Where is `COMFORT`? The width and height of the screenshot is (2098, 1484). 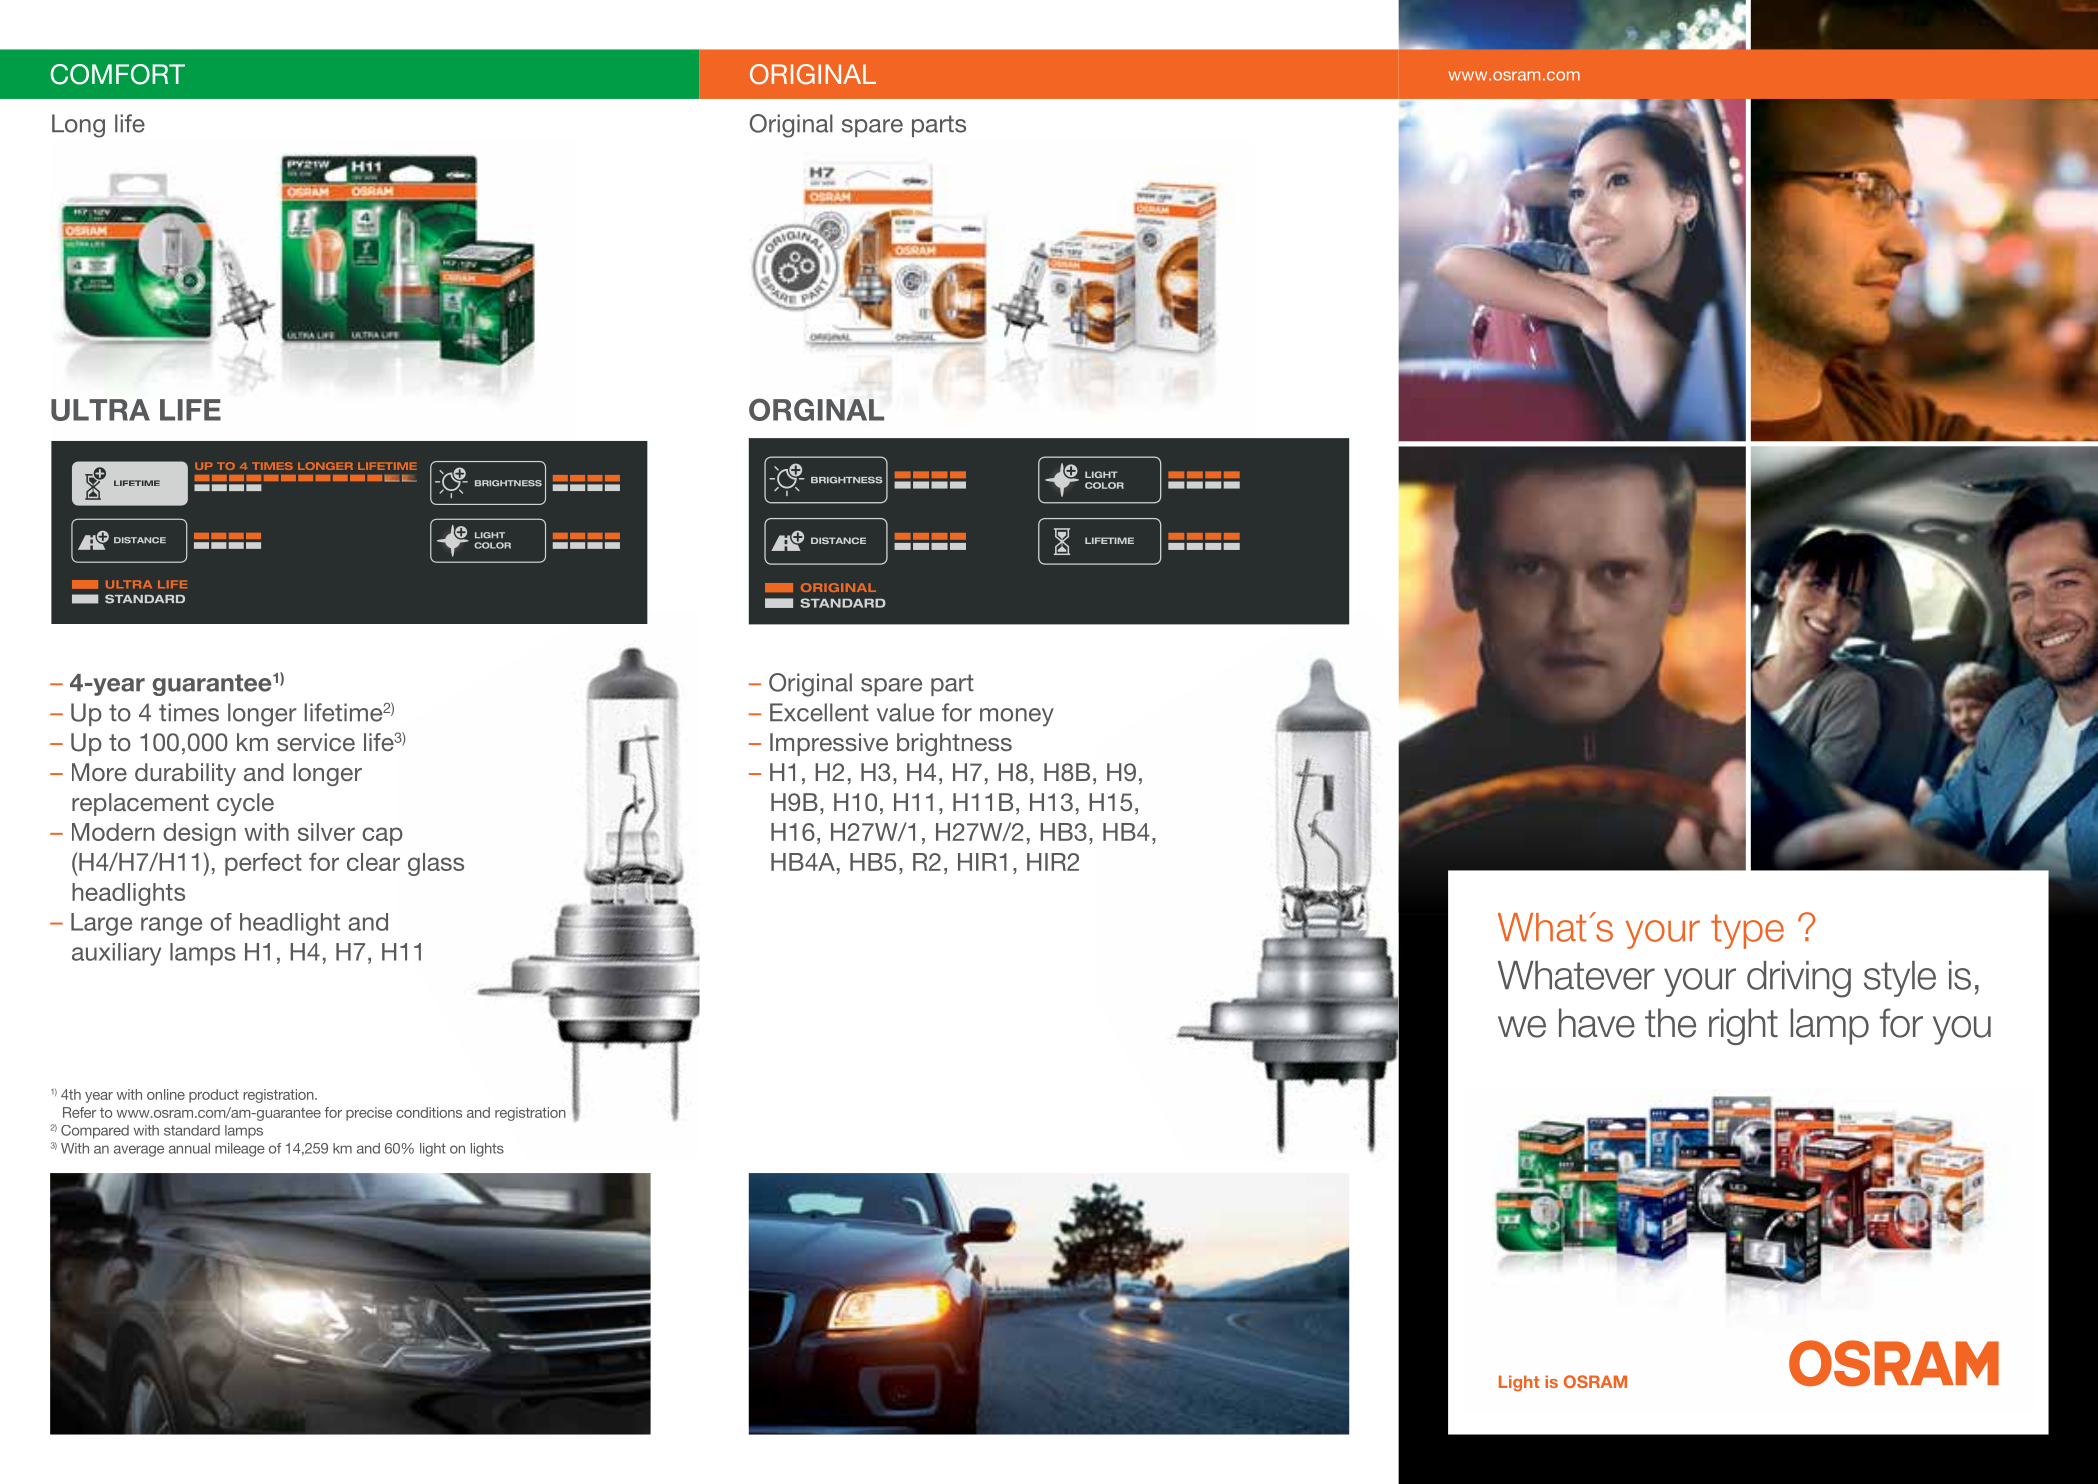 COMFORT is located at coordinates (117, 74).
